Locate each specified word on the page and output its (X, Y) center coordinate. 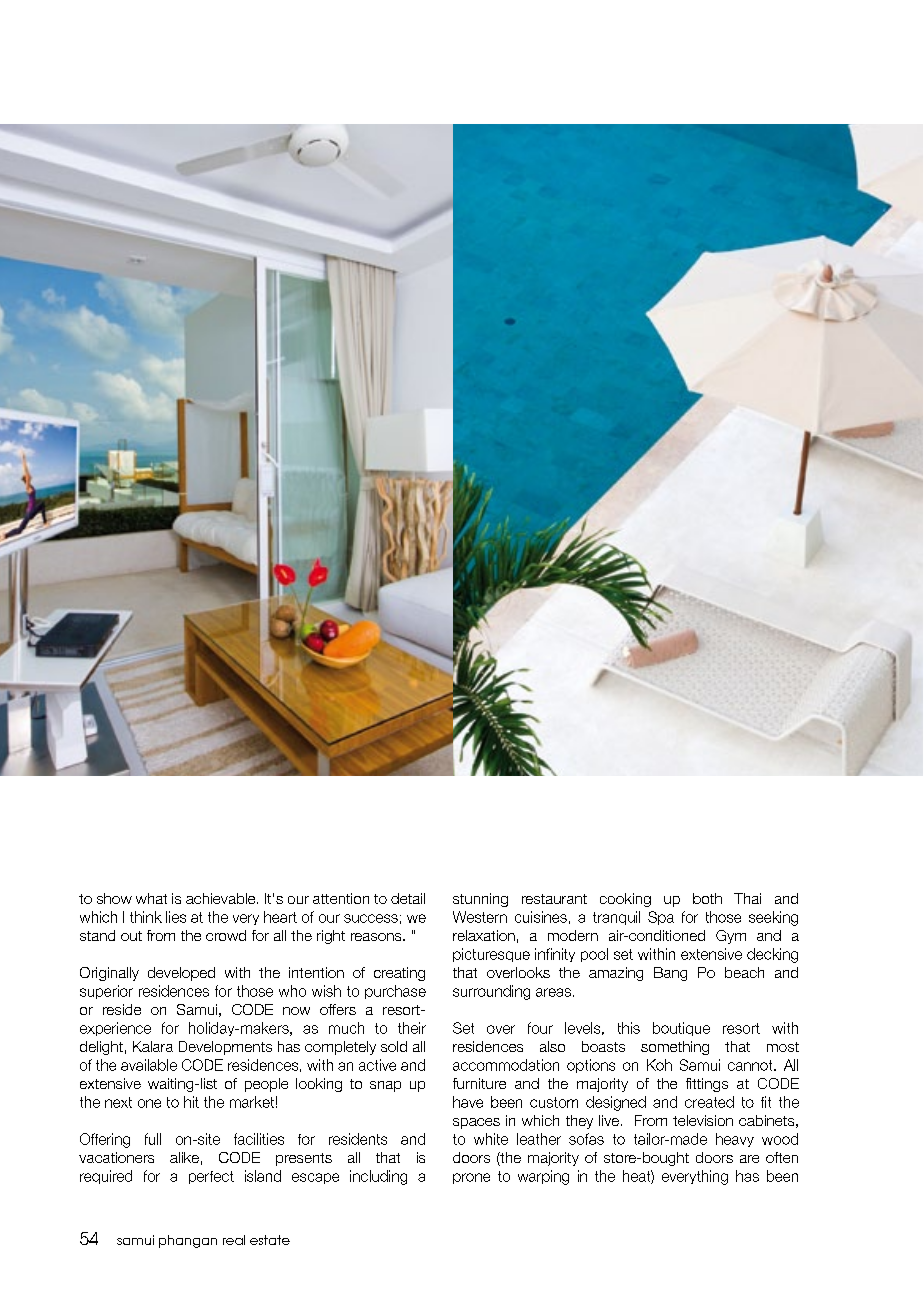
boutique (681, 1029)
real (234, 1240)
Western (480, 917)
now (296, 1011)
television (703, 1120)
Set (463, 1028)
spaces (476, 1123)
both (707, 898)
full (153, 1139)
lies (176, 917)
